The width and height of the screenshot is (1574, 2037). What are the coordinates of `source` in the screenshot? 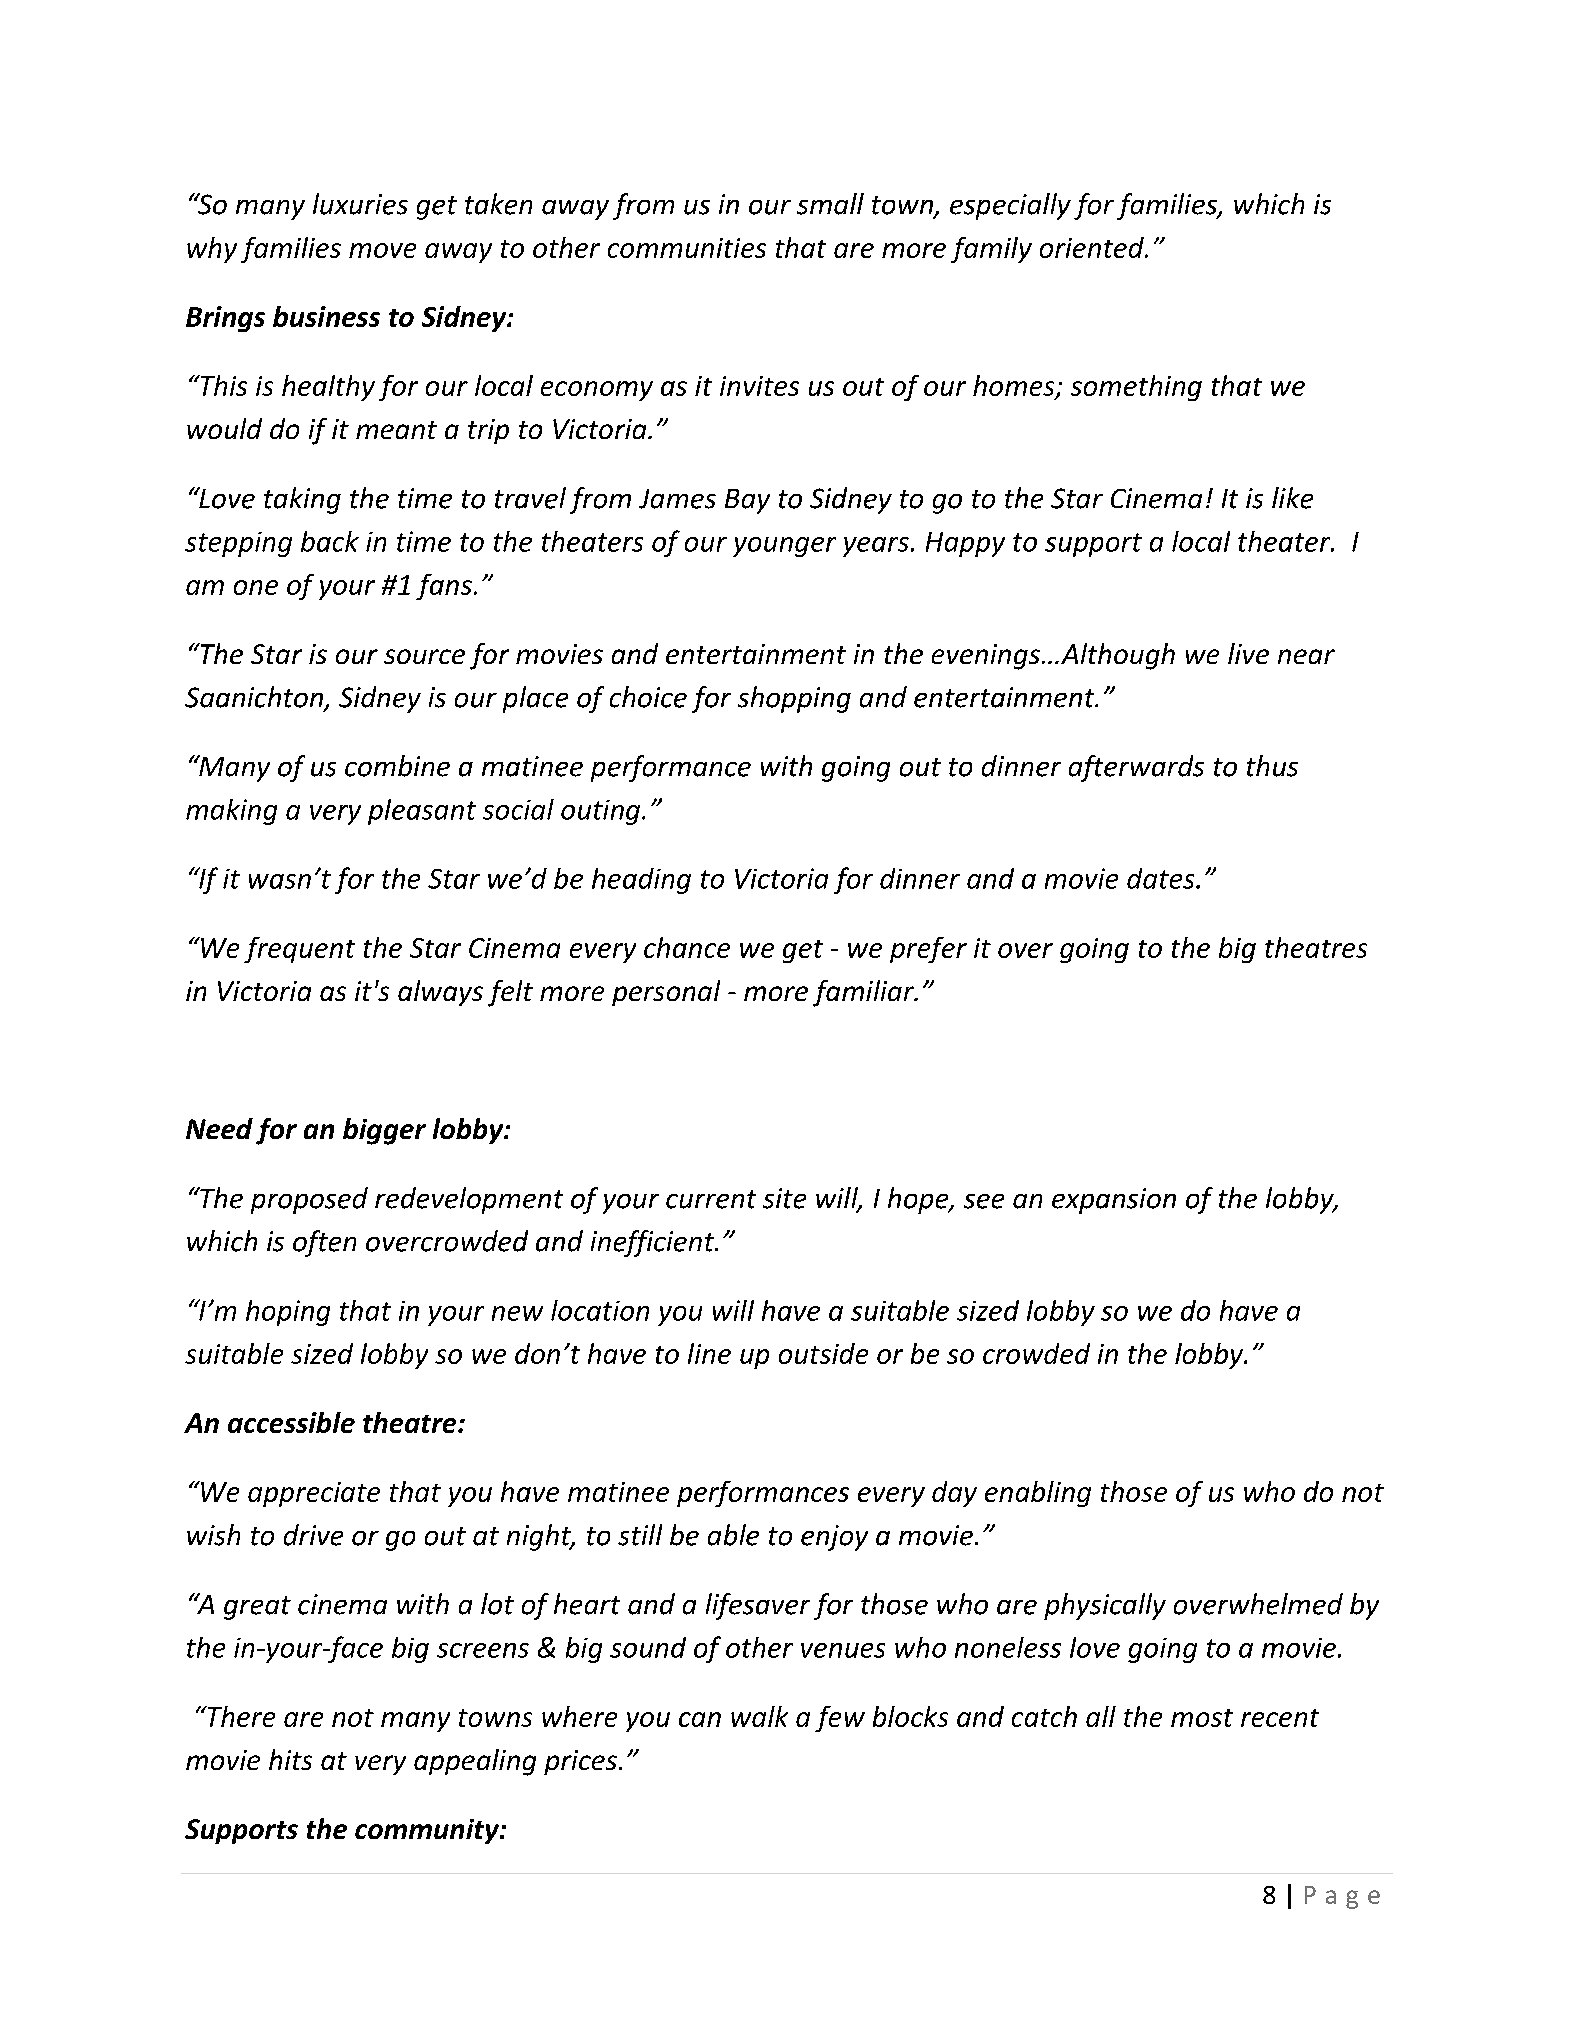 It's located at (424, 656).
